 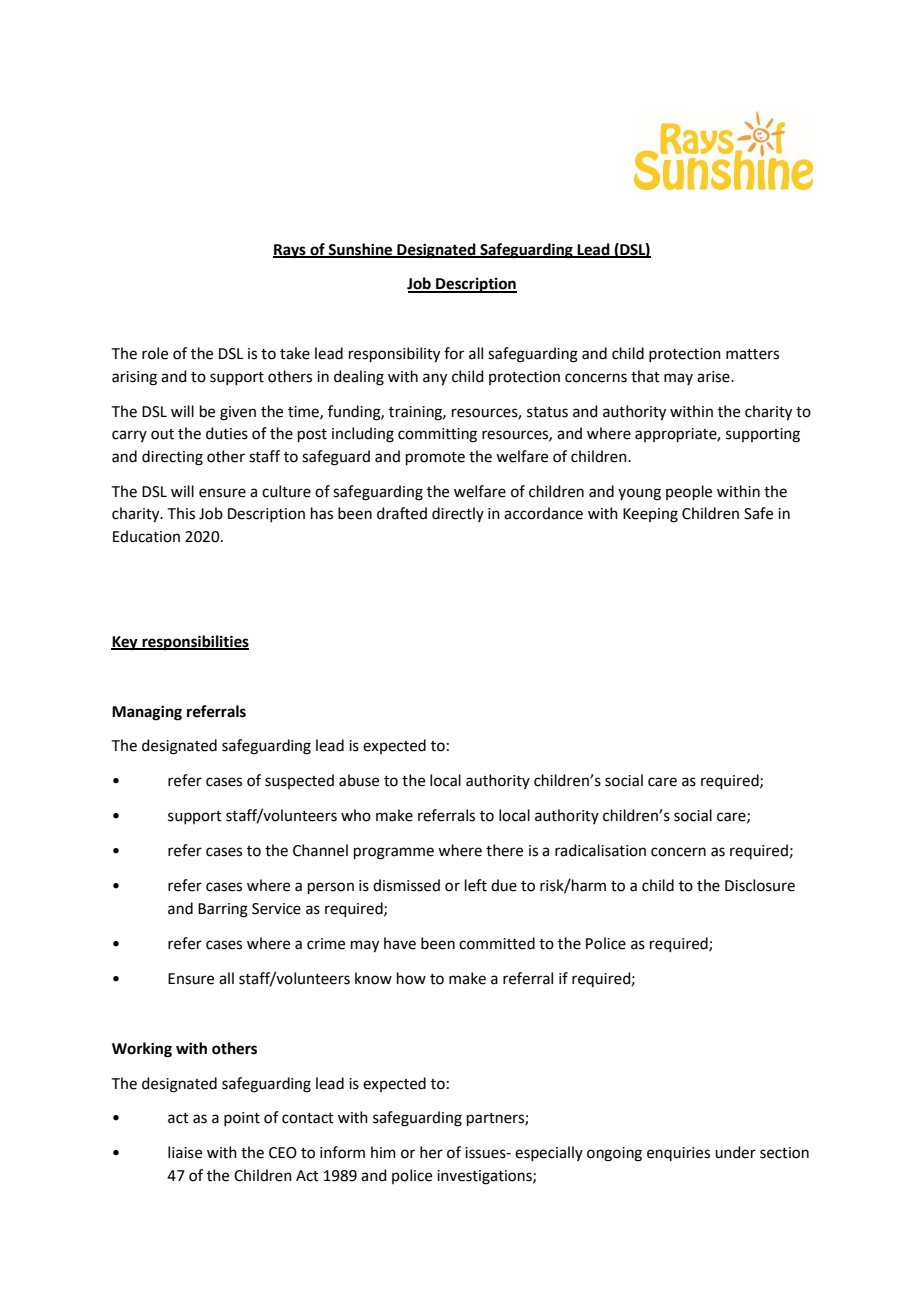 I want to click on Barring, so click(x=223, y=910).
